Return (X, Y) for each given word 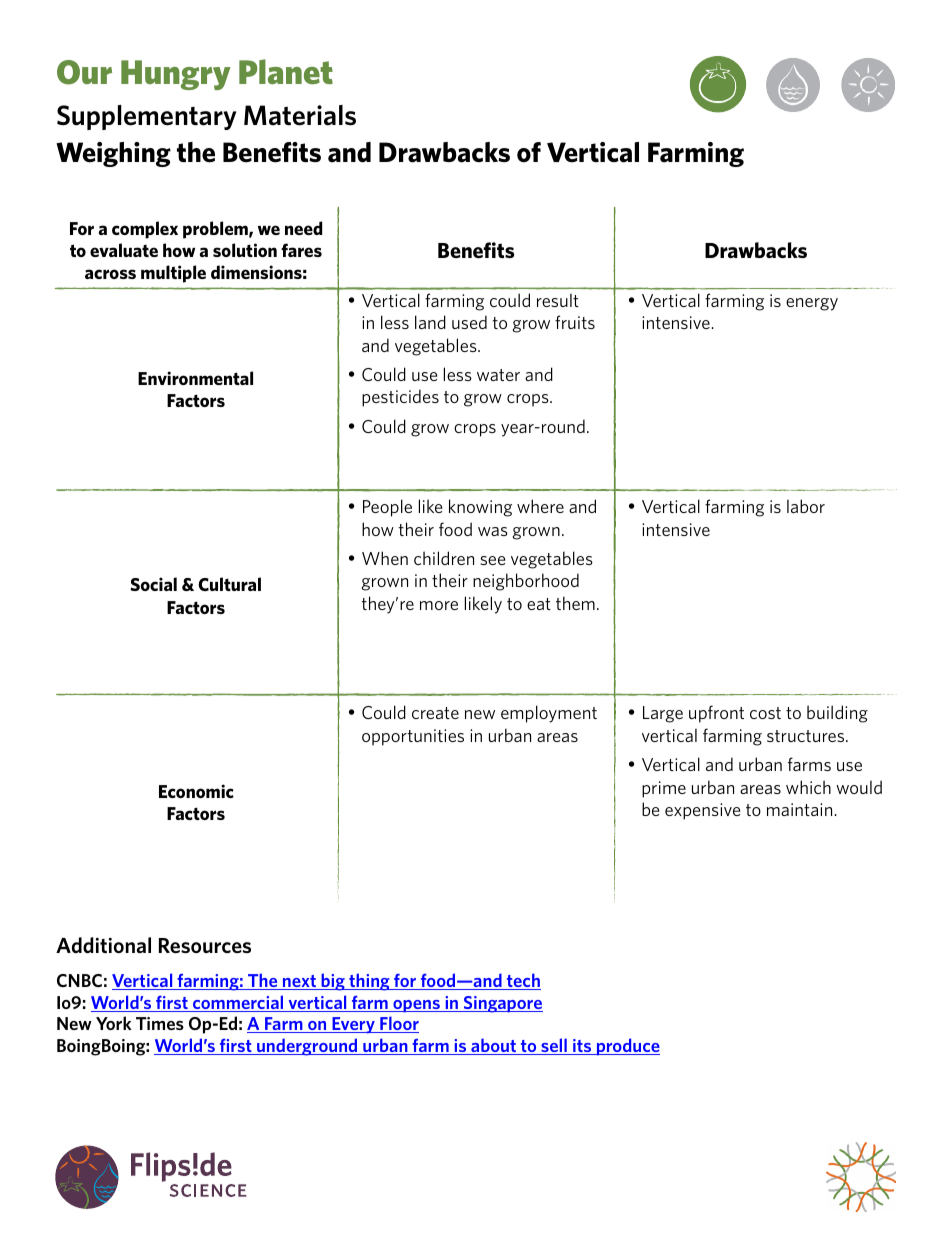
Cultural (229, 584)
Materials (300, 115)
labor (806, 506)
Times (160, 1023)
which (808, 787)
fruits (575, 322)
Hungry (176, 75)
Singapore (502, 1004)
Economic (196, 791)
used (469, 322)
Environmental (195, 378)
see (492, 560)
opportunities (413, 737)
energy (812, 304)
